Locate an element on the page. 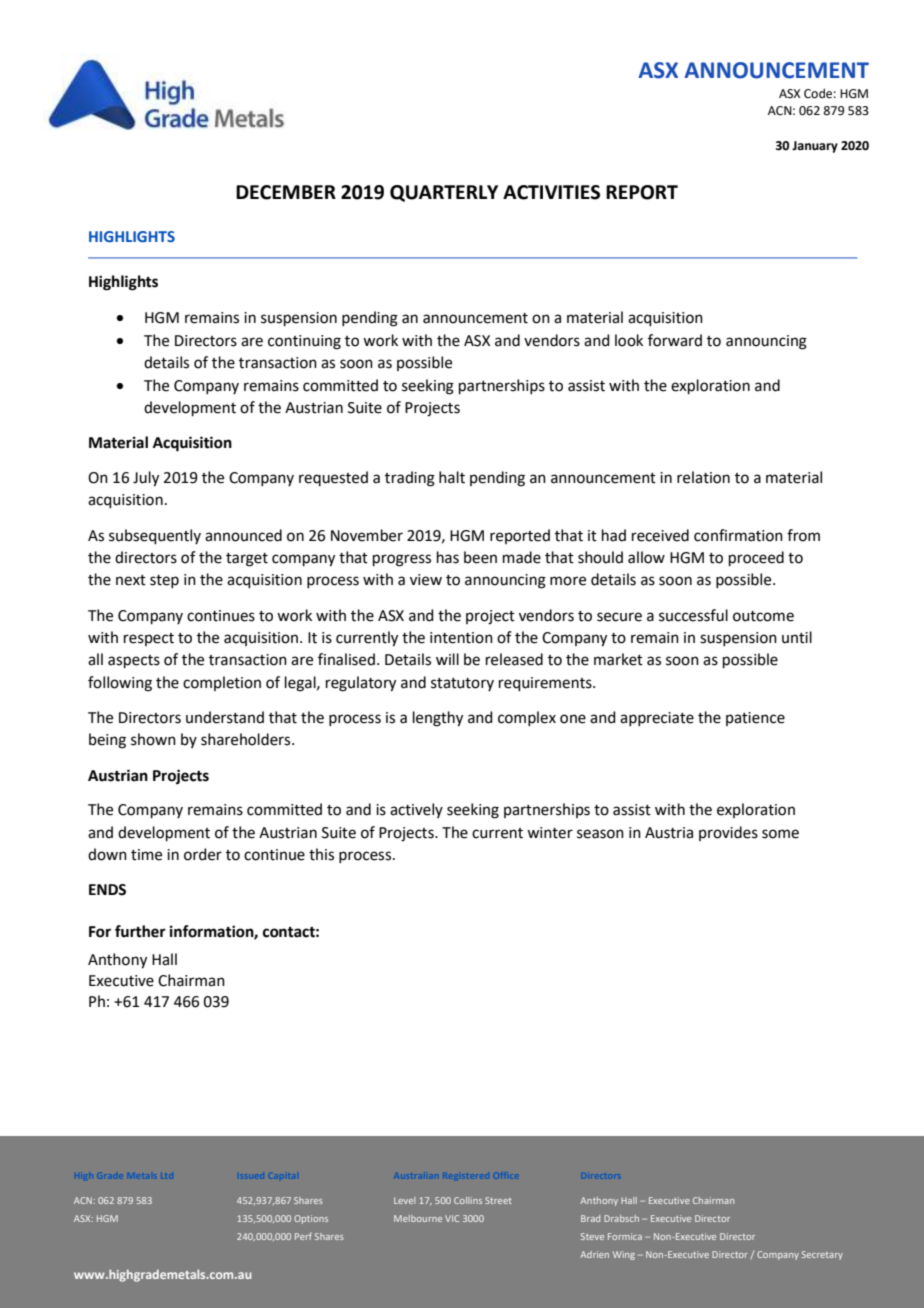 The height and width of the page is (1308, 924). statutory is located at coordinates (462, 684).
